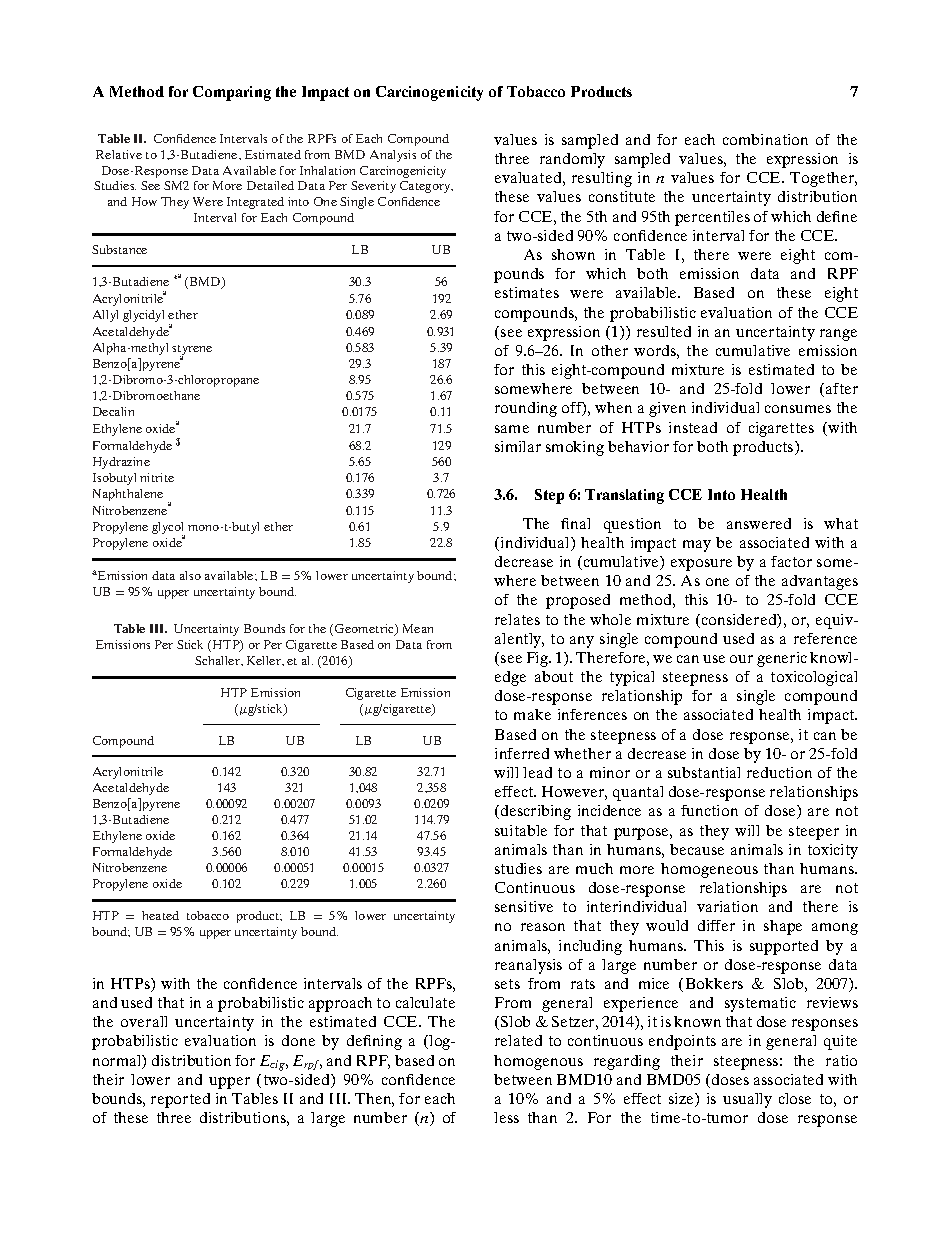 Image resolution: width=952 pixels, height=1256 pixels. Describe the element at coordinates (709, 870) in the screenshot. I see `homogeneous` at that location.
